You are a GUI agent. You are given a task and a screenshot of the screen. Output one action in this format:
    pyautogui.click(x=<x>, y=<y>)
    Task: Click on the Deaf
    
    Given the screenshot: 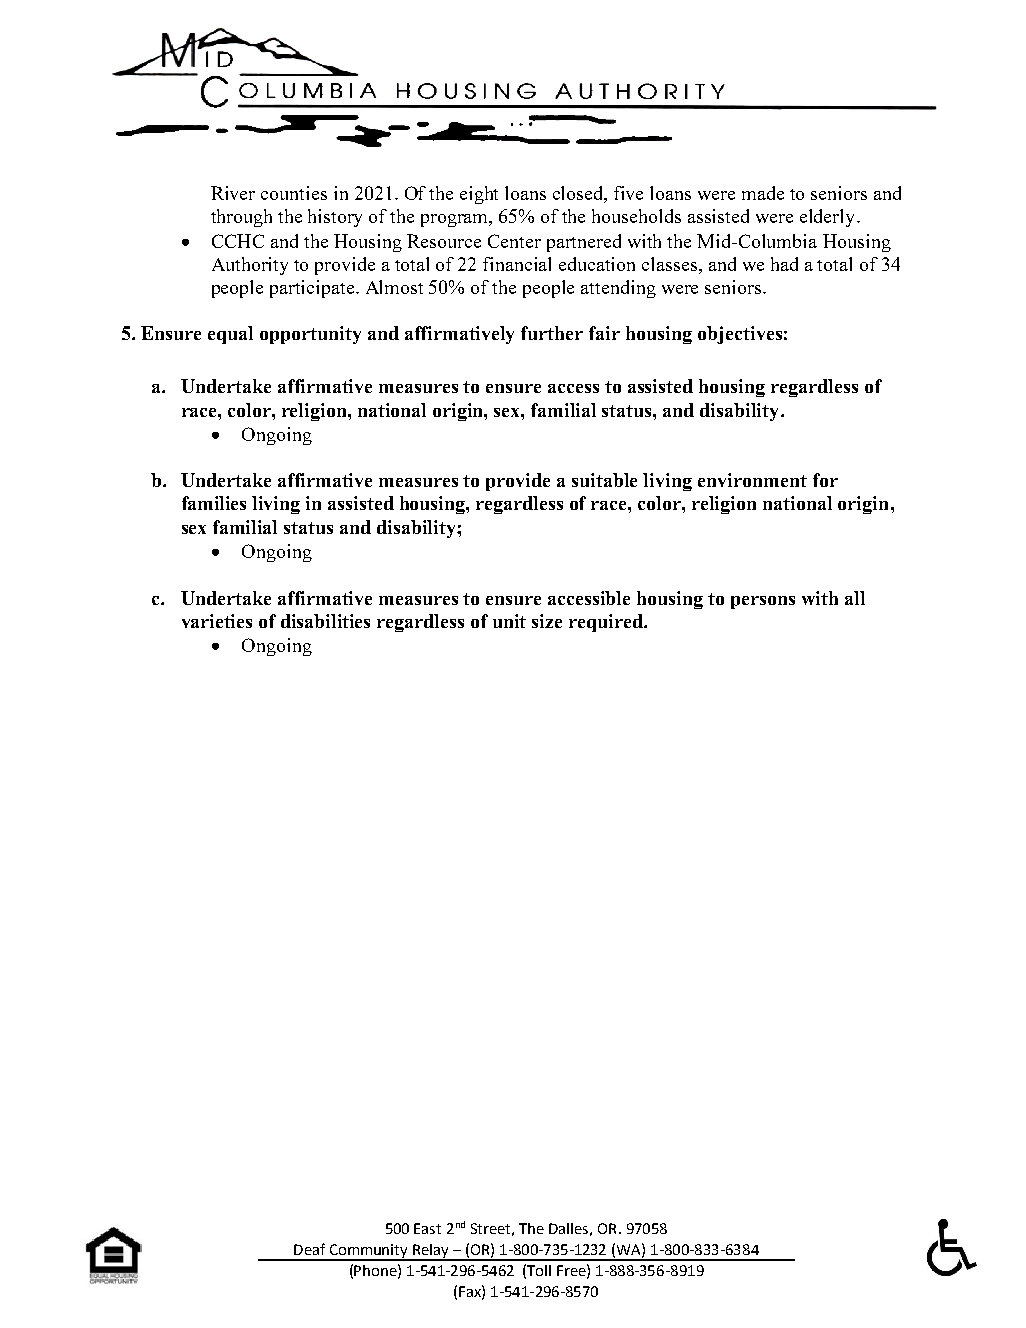 What is the action you would take?
    pyautogui.click(x=309, y=1249)
